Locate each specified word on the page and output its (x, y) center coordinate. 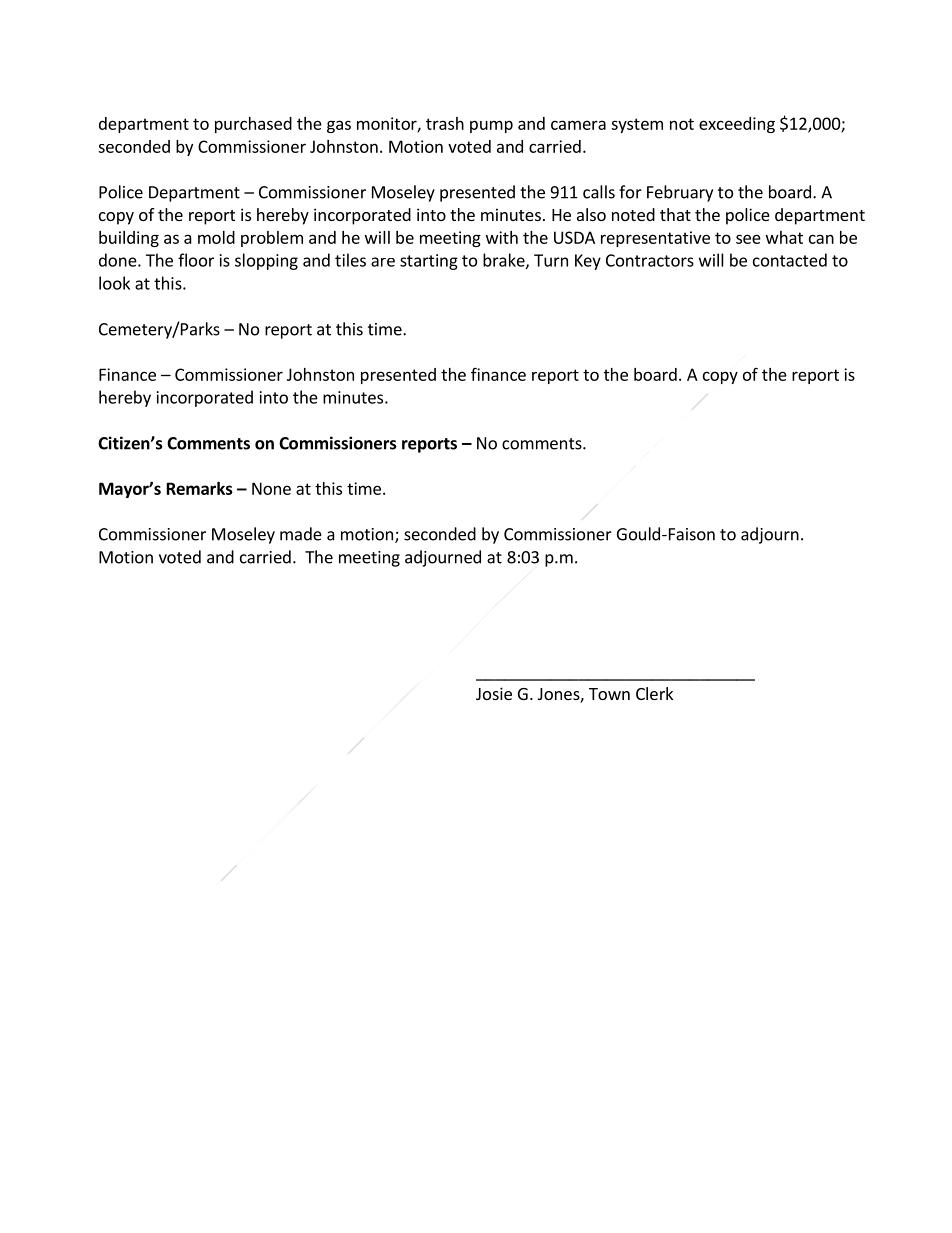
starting (429, 262)
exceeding (737, 125)
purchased (253, 125)
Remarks (200, 488)
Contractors (650, 260)
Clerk (654, 693)
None (271, 488)
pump (491, 126)
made (301, 534)
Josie (494, 693)
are (383, 262)
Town (609, 694)
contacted (790, 260)
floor (196, 260)
